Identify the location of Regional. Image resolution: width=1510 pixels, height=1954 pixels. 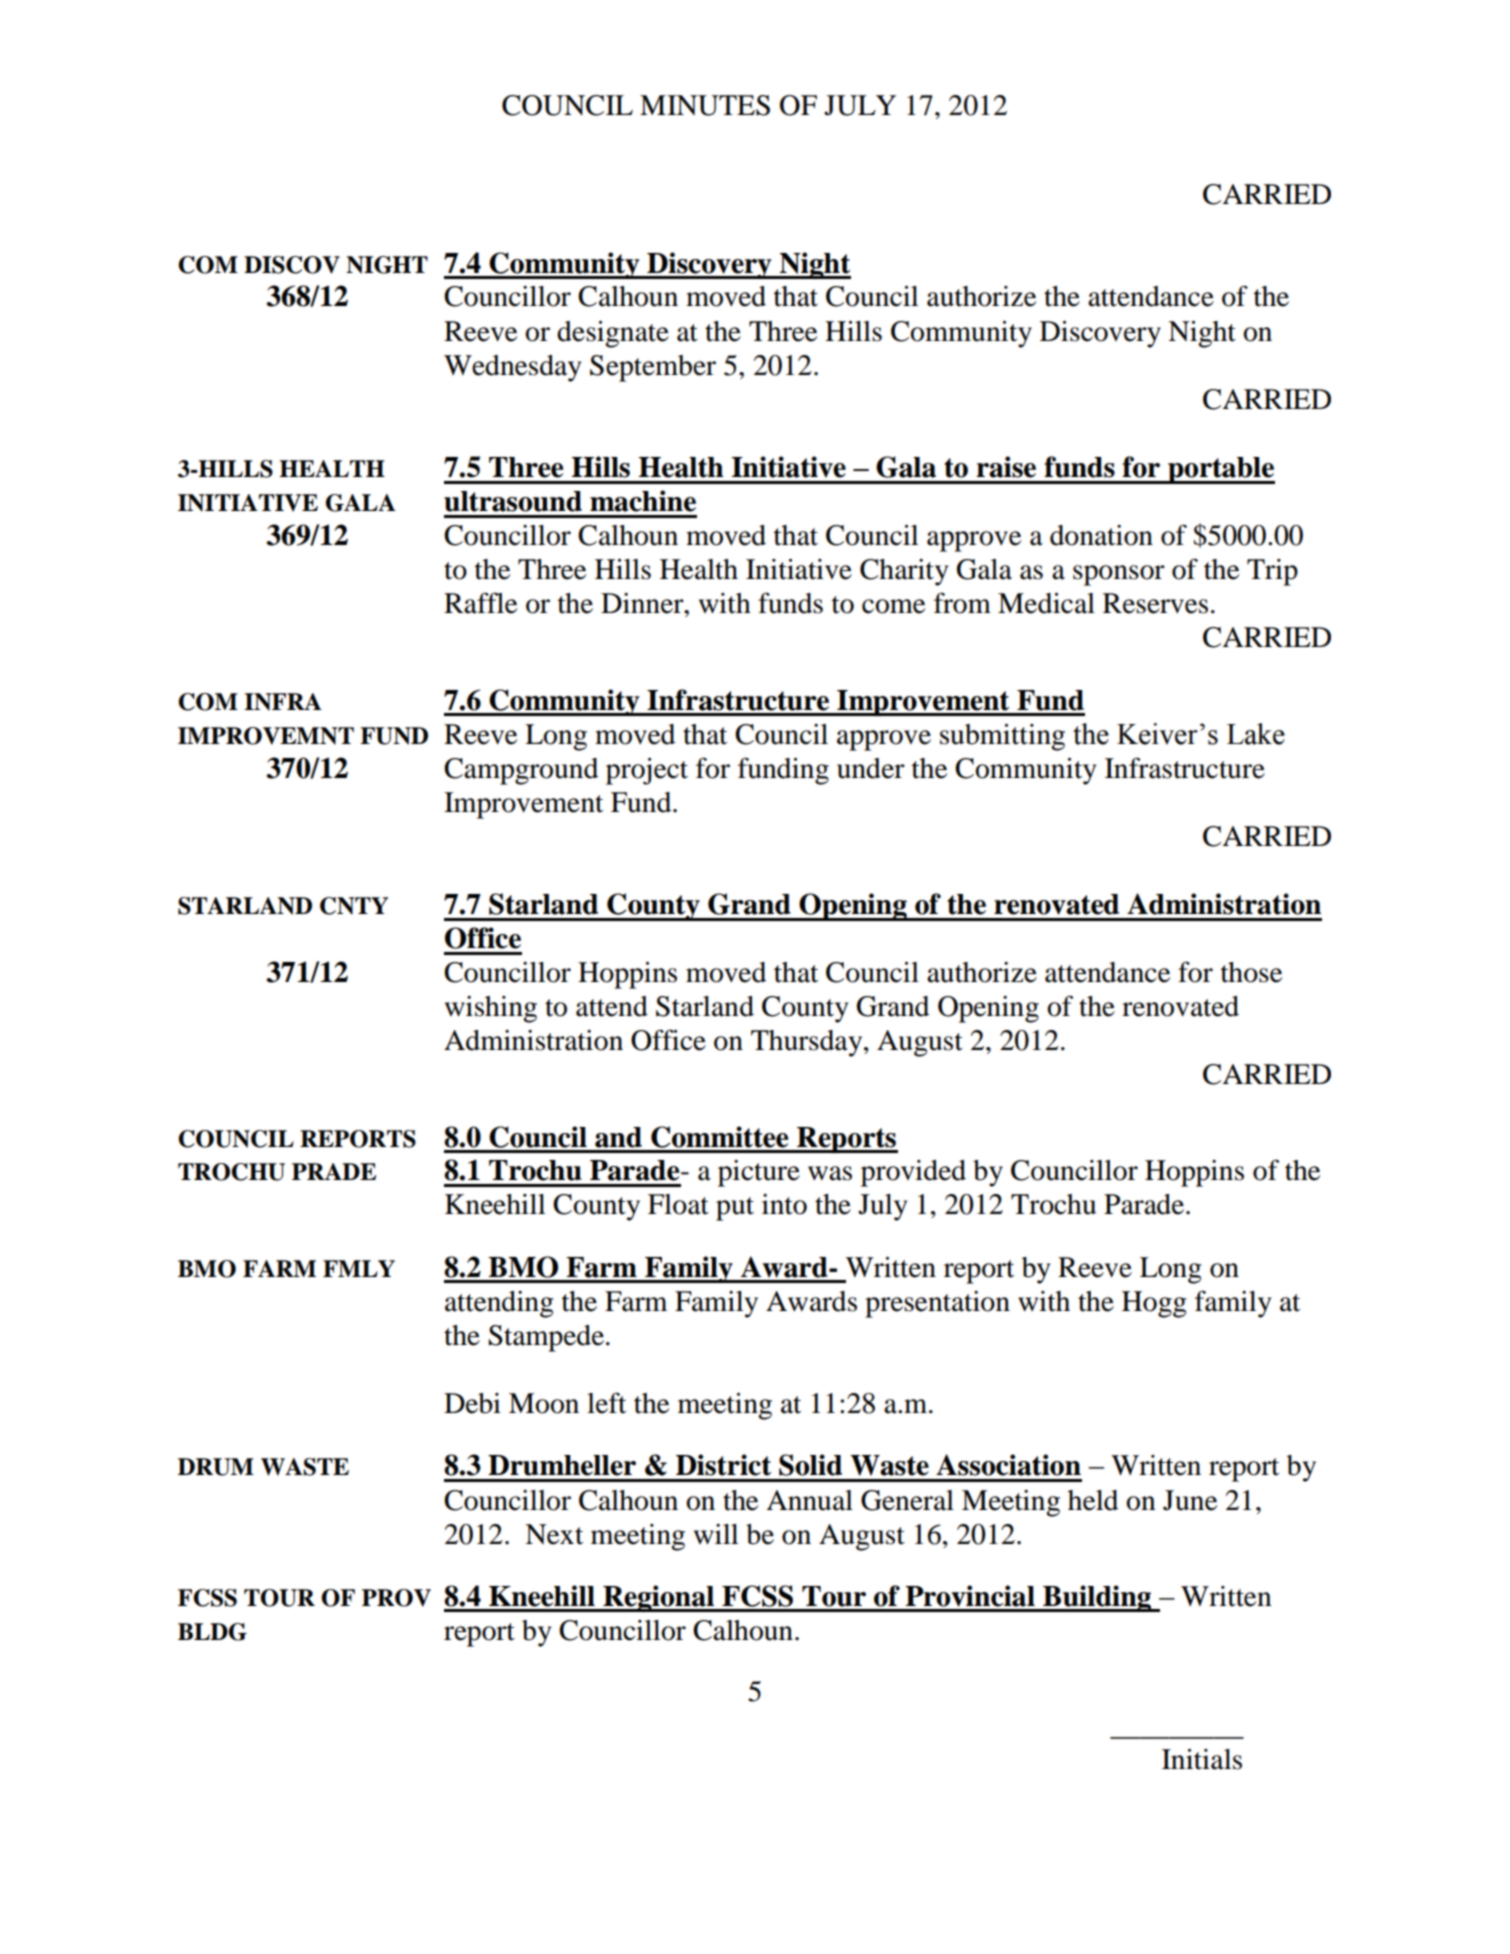
(658, 1598).
